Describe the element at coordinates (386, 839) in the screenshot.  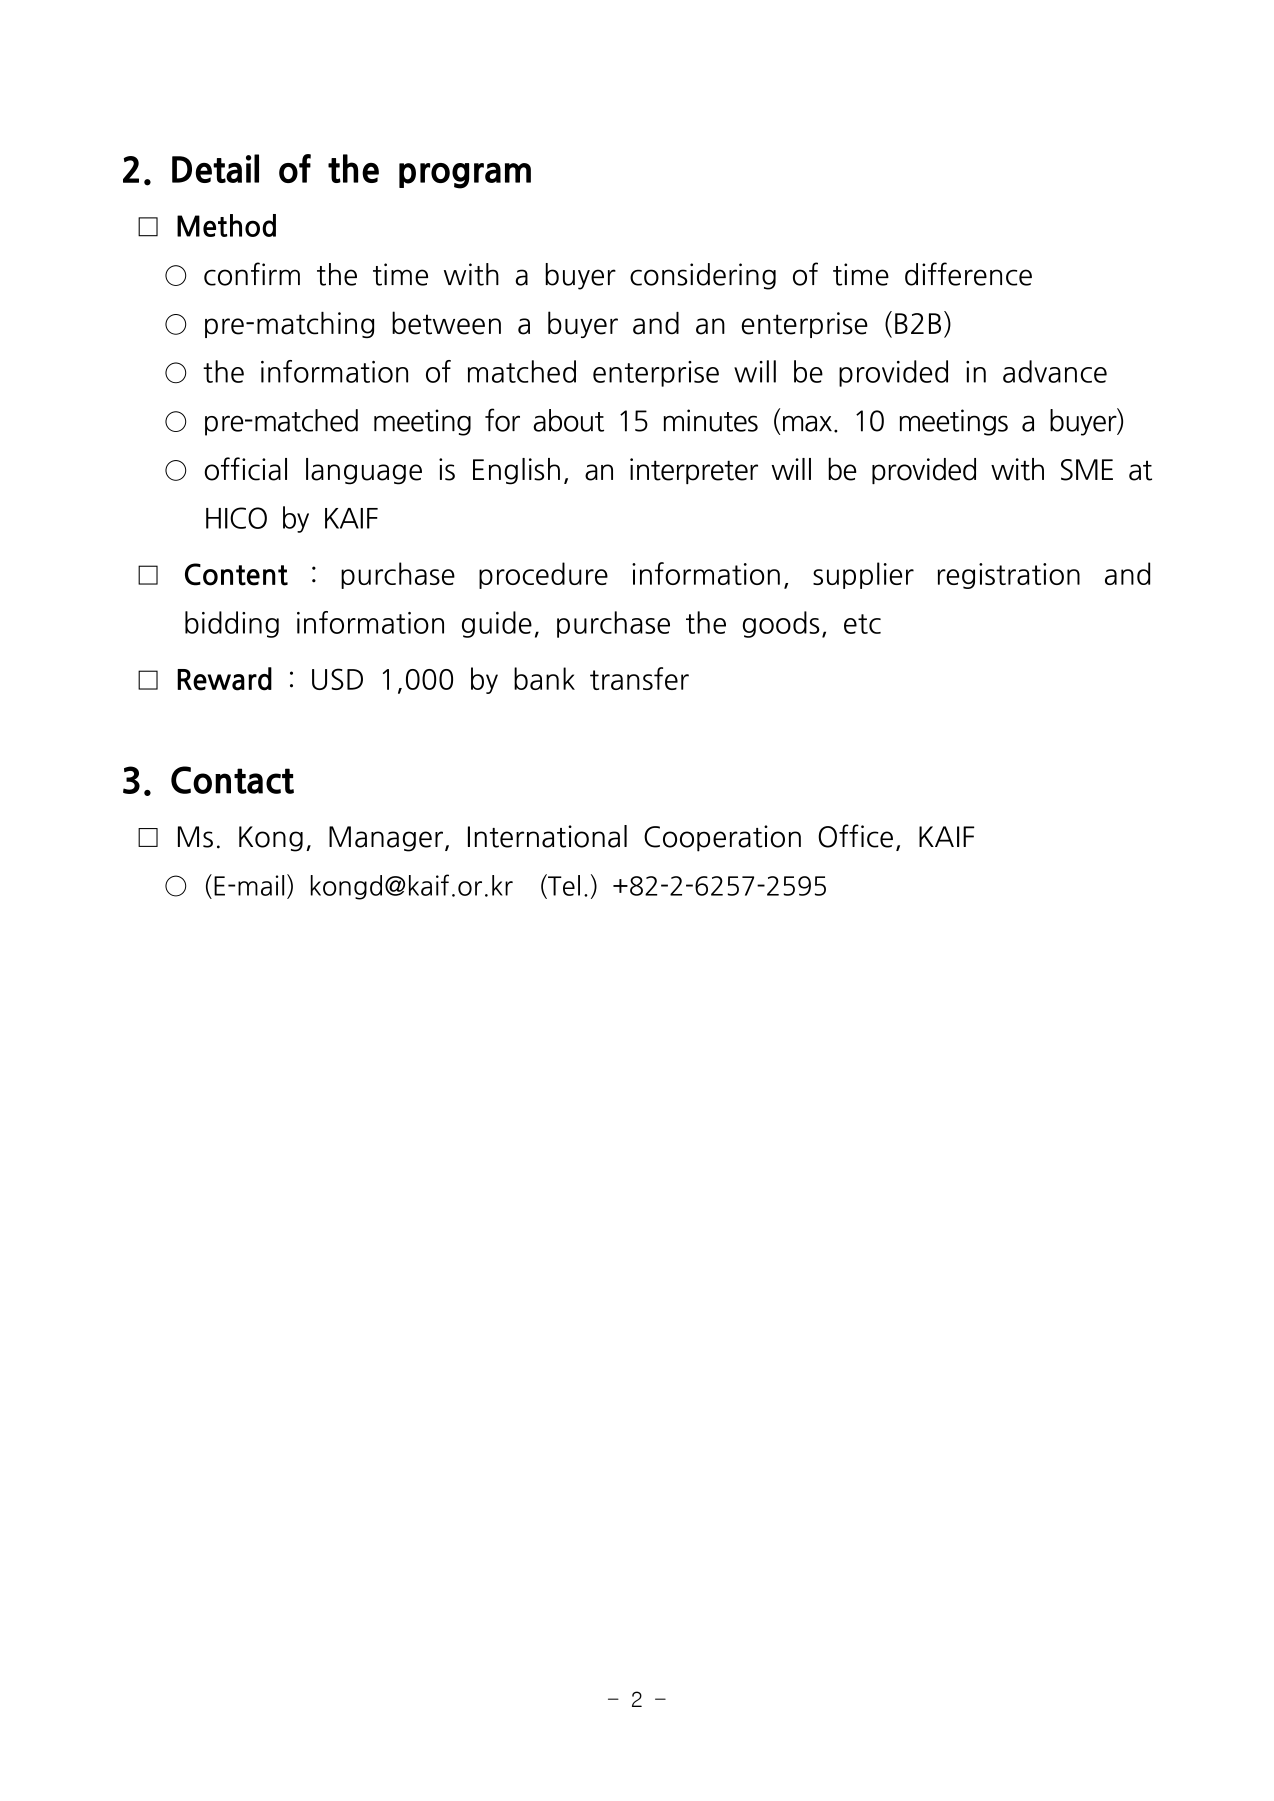
I see `Manager` at that location.
